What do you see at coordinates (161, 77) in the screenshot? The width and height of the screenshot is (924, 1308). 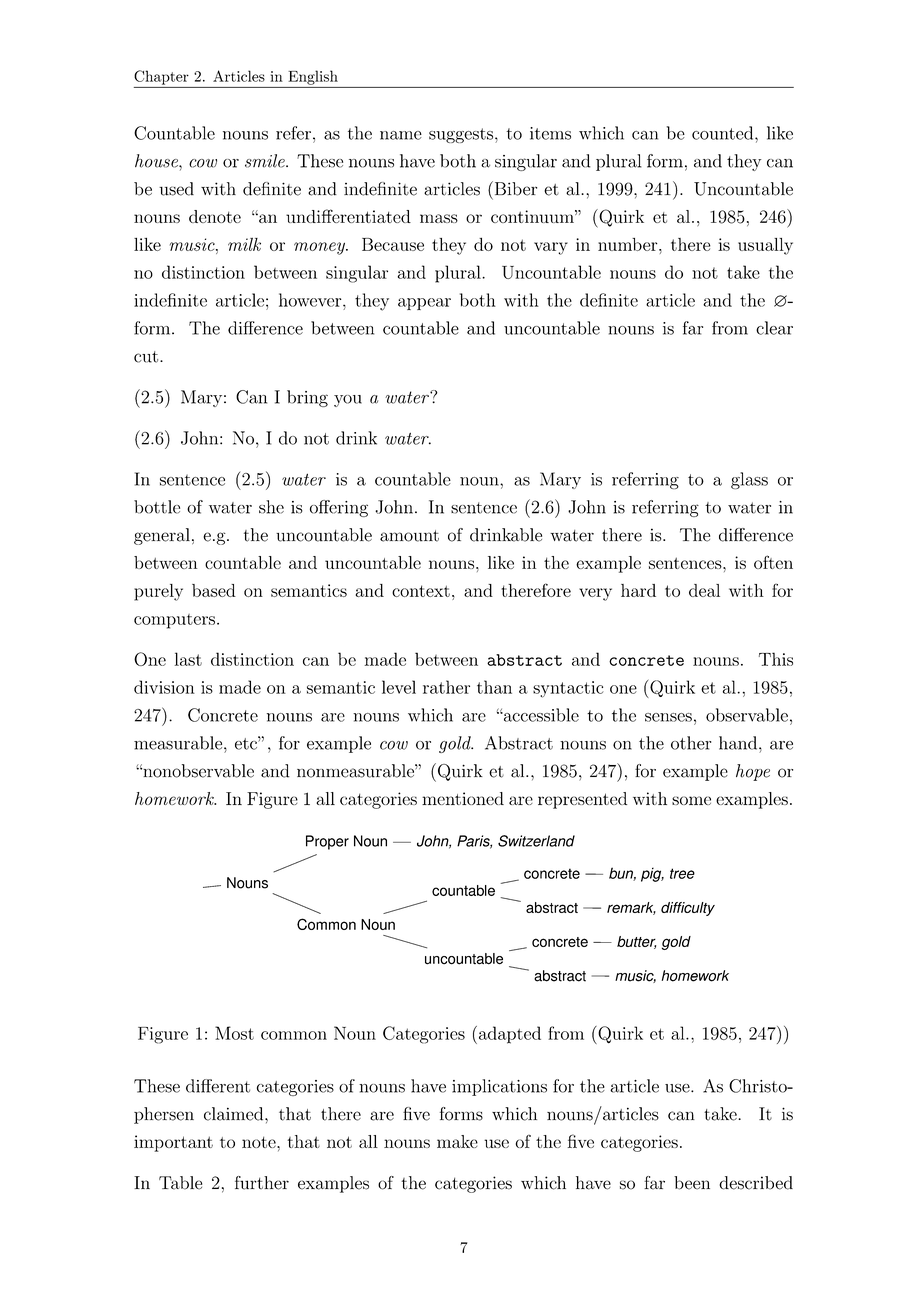 I see `Chapter` at bounding box center [161, 77].
